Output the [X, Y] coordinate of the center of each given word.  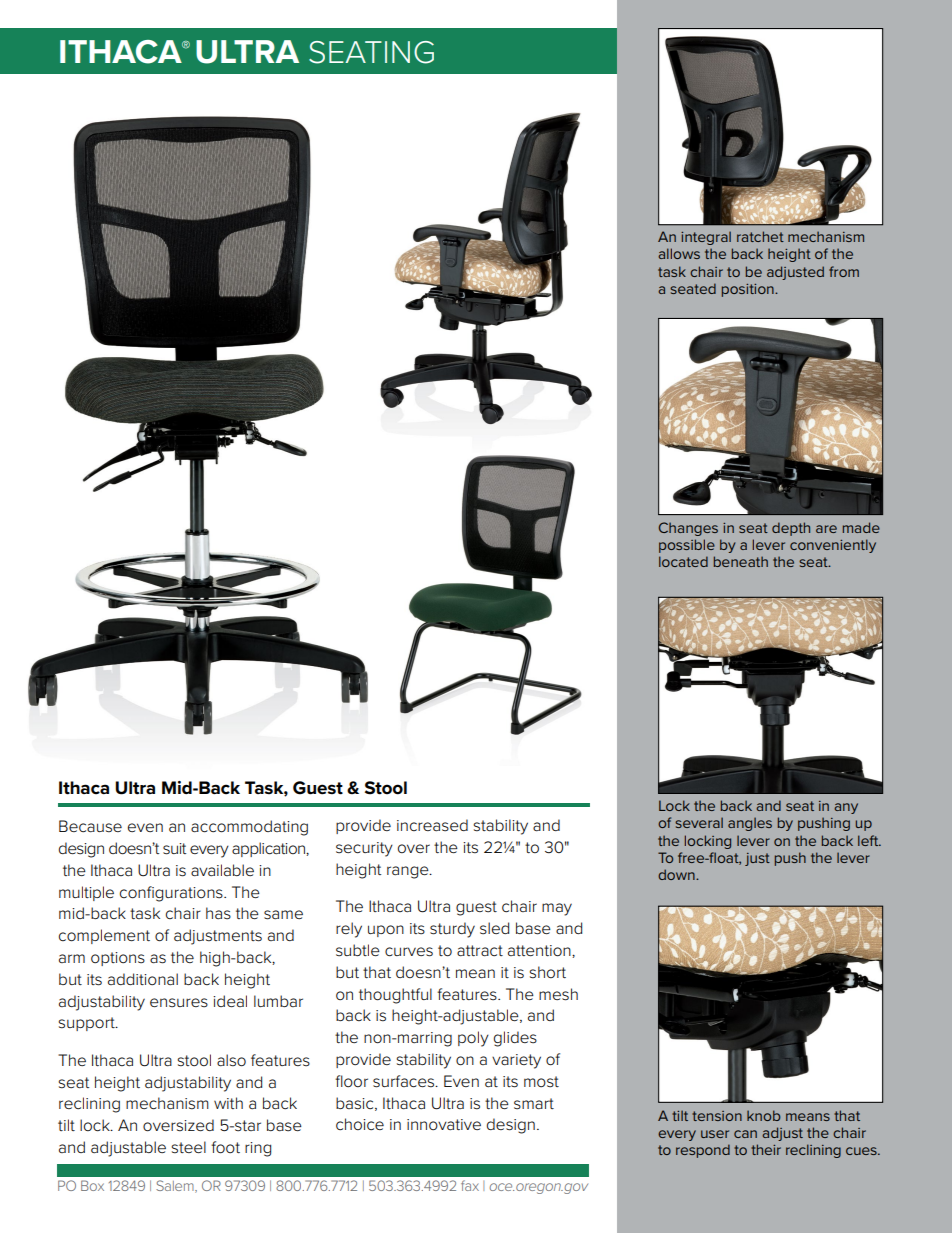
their [766, 1149]
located [683, 561]
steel [188, 1147]
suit [174, 849]
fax [470, 1185]
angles [750, 824]
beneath [741, 561]
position [749, 290]
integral [706, 238]
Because [90, 826]
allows [679, 253]
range [409, 872]
